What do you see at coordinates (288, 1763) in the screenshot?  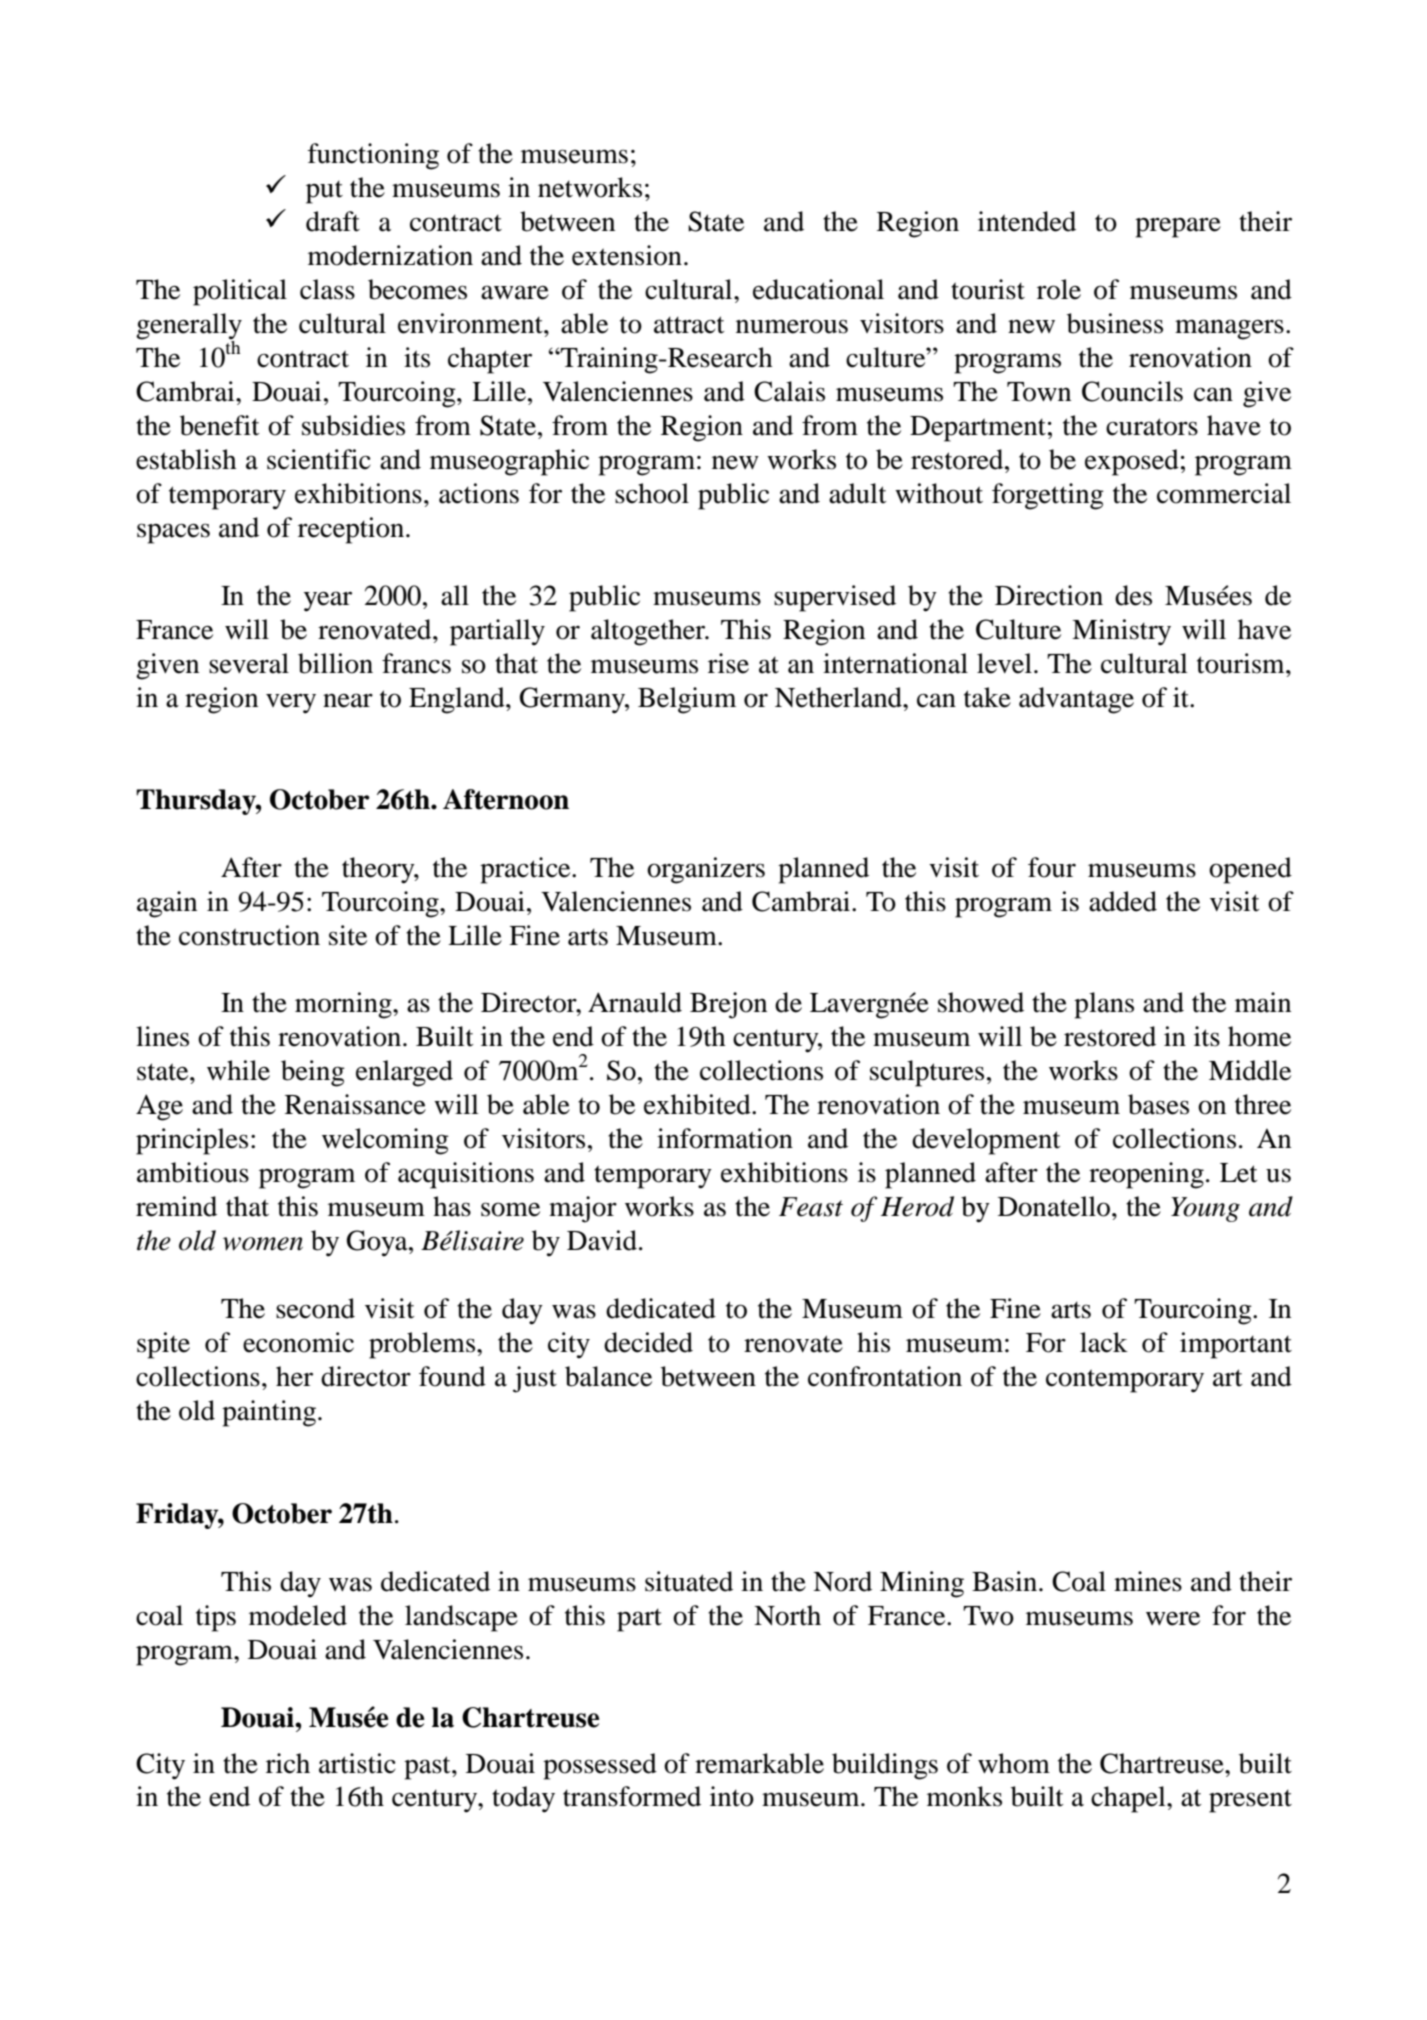 I see `rich` at bounding box center [288, 1763].
